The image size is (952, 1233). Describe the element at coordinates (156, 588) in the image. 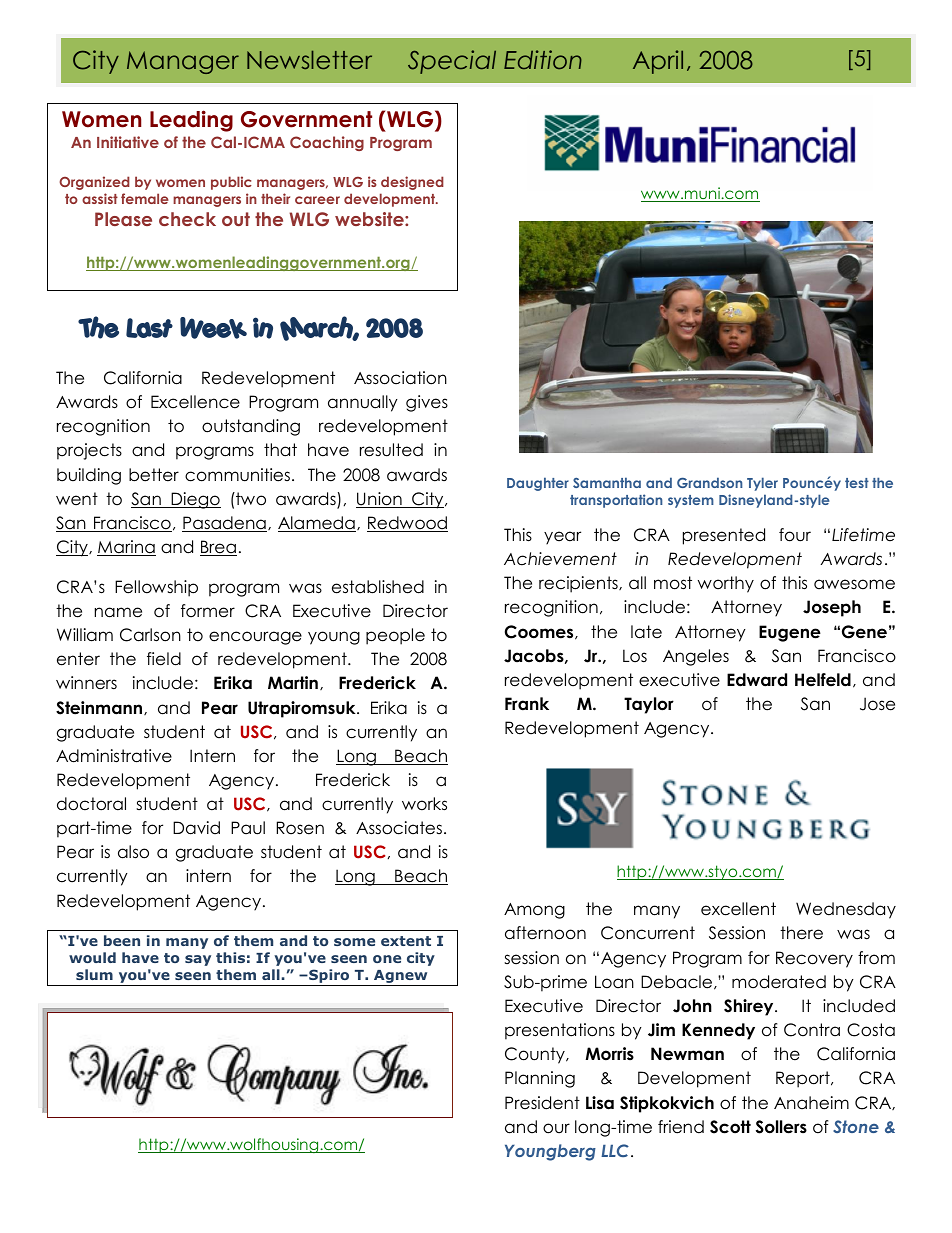

I see `Fellowship` at that location.
